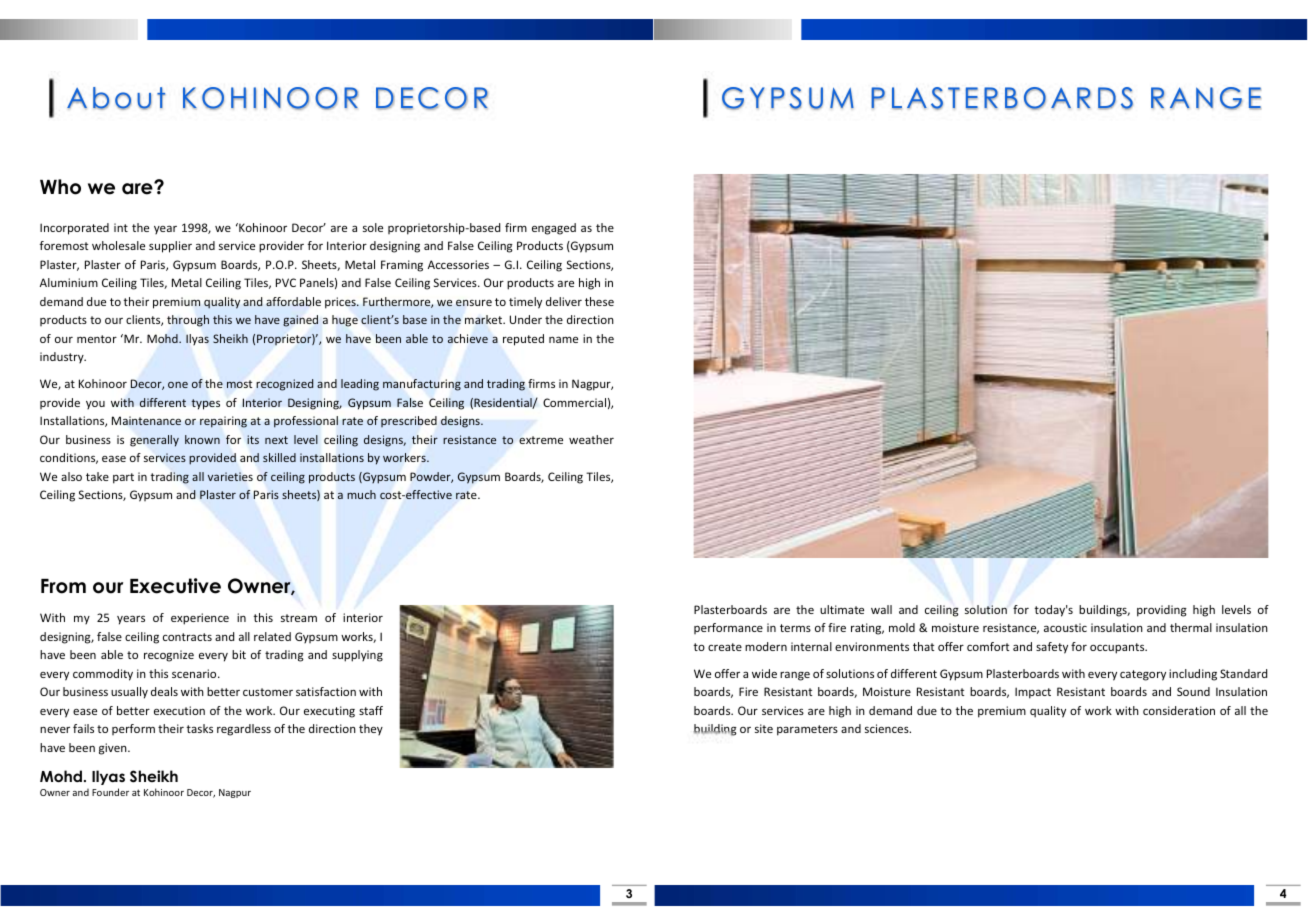 The height and width of the page is (924, 1308). Describe the element at coordinates (554, 229) in the page. I see `engaged` at that location.
